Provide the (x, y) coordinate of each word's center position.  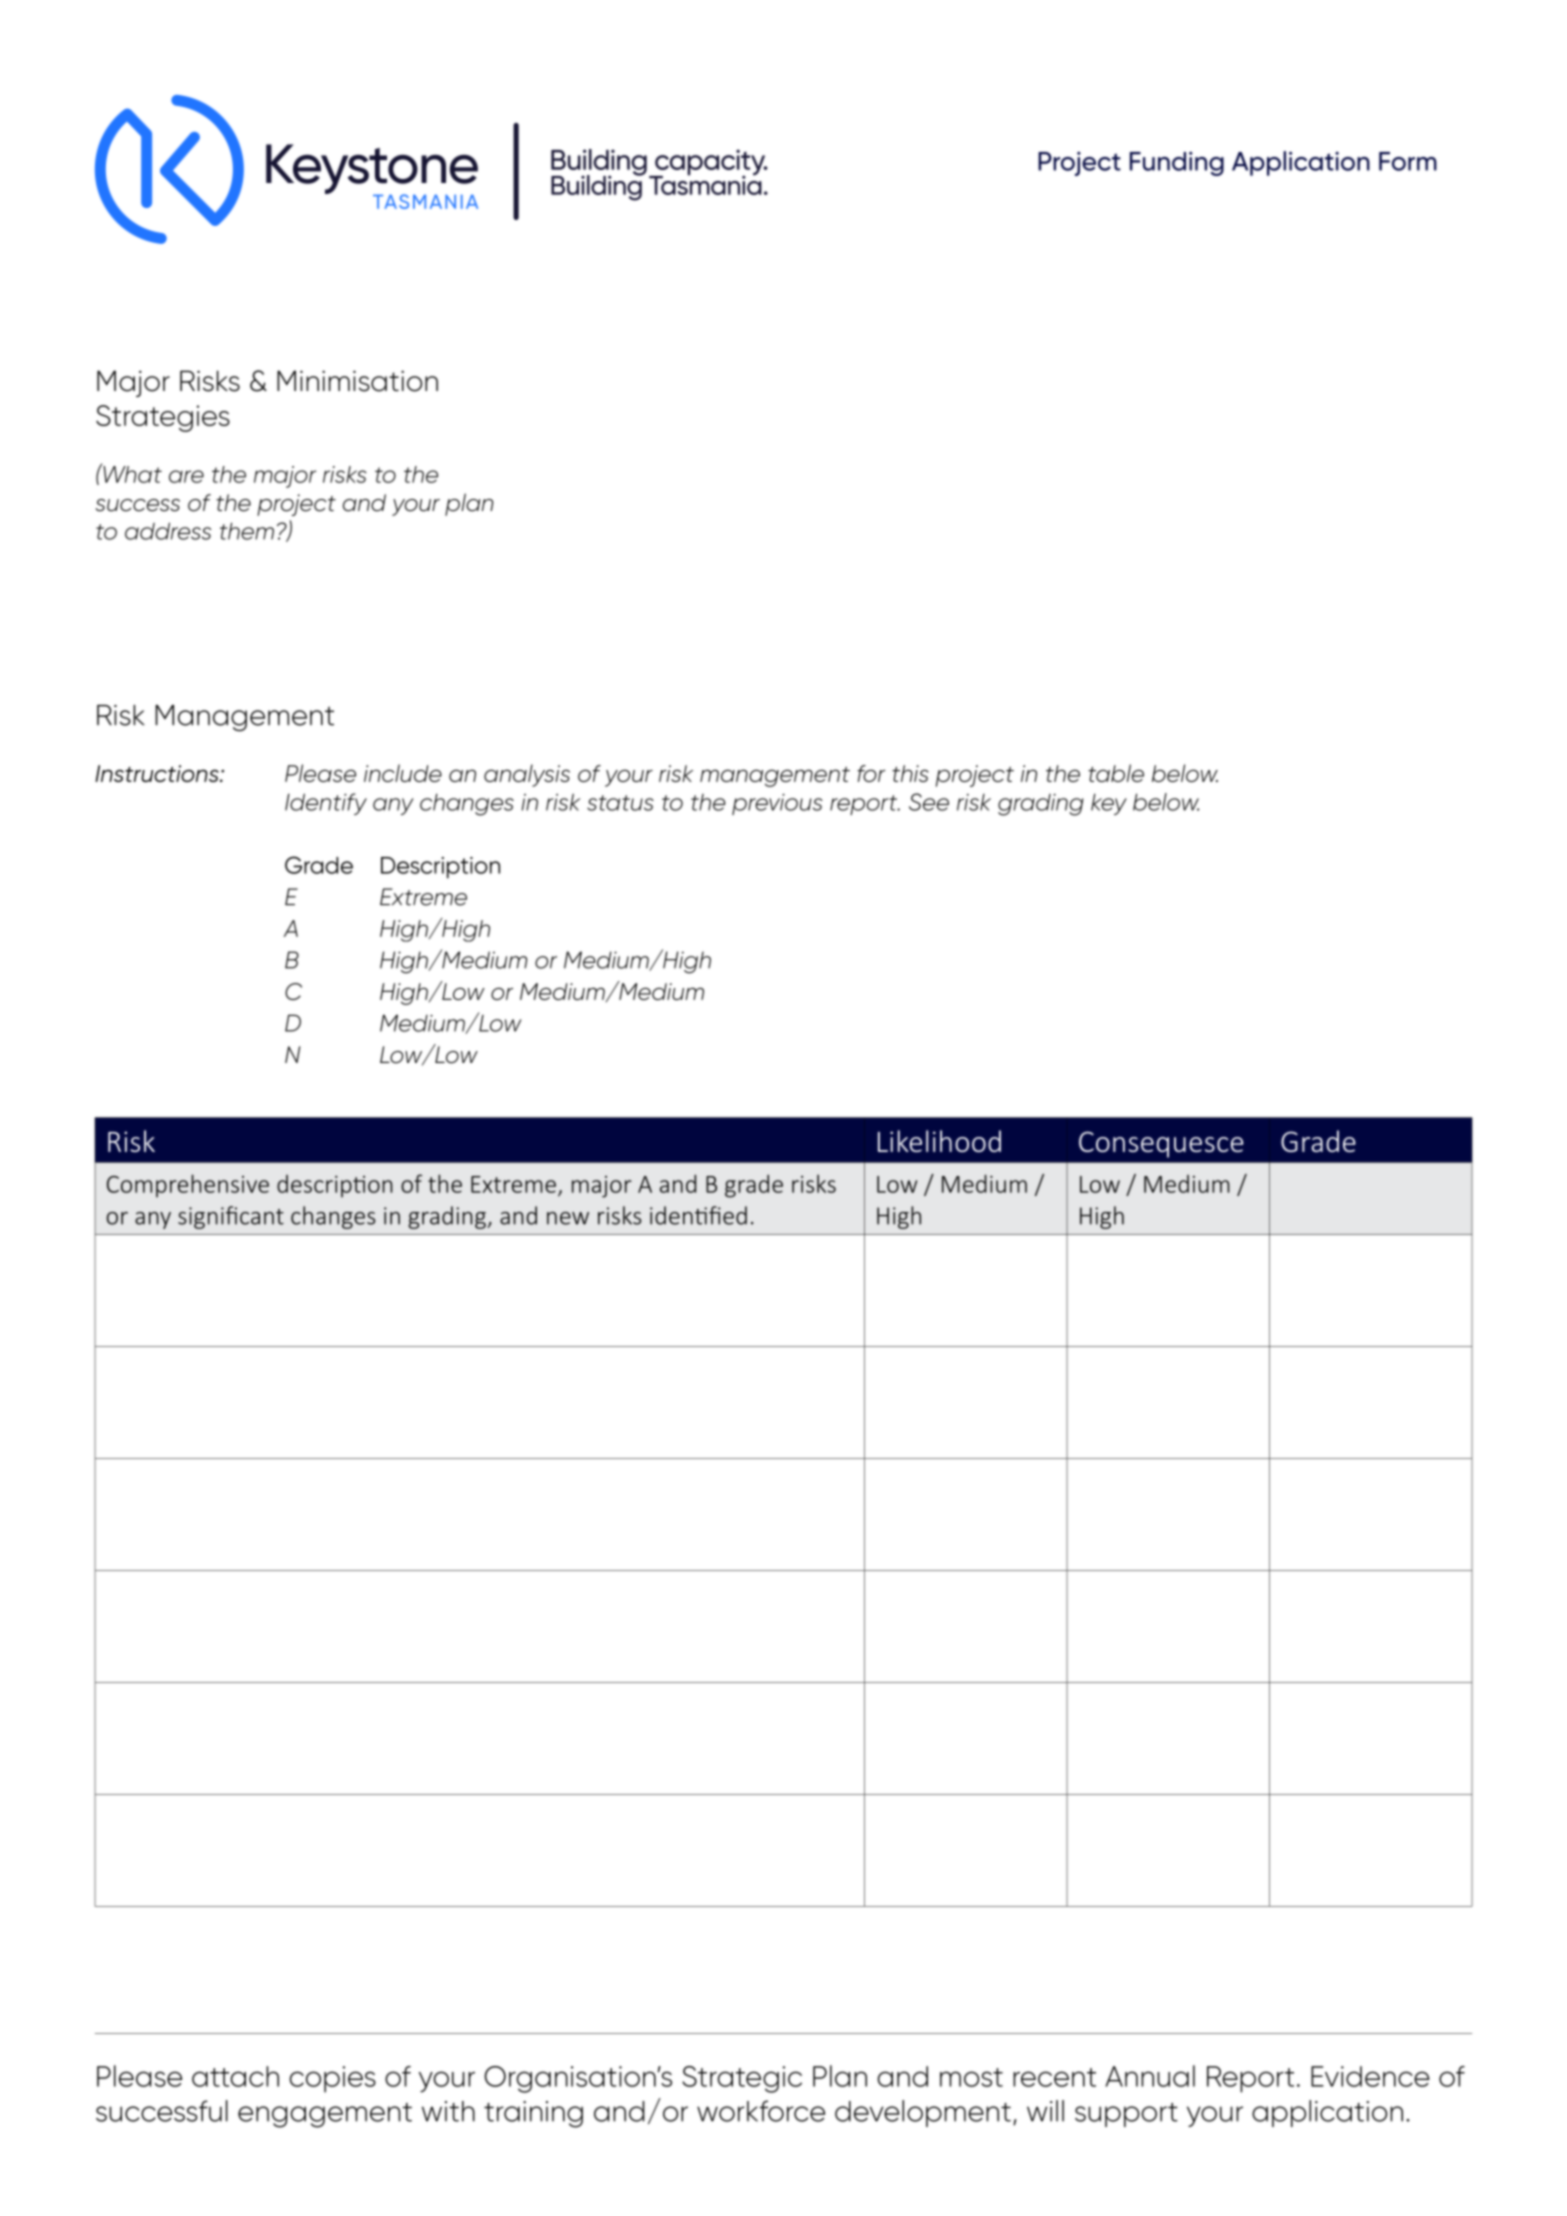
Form (1408, 161)
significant (231, 1217)
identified (698, 1215)
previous (777, 804)
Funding (1177, 164)
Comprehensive (188, 1186)
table (1116, 773)
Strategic (742, 2079)
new (568, 1218)
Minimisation (357, 381)
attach (235, 2076)
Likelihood (939, 1141)
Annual (1150, 2076)
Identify (326, 804)
